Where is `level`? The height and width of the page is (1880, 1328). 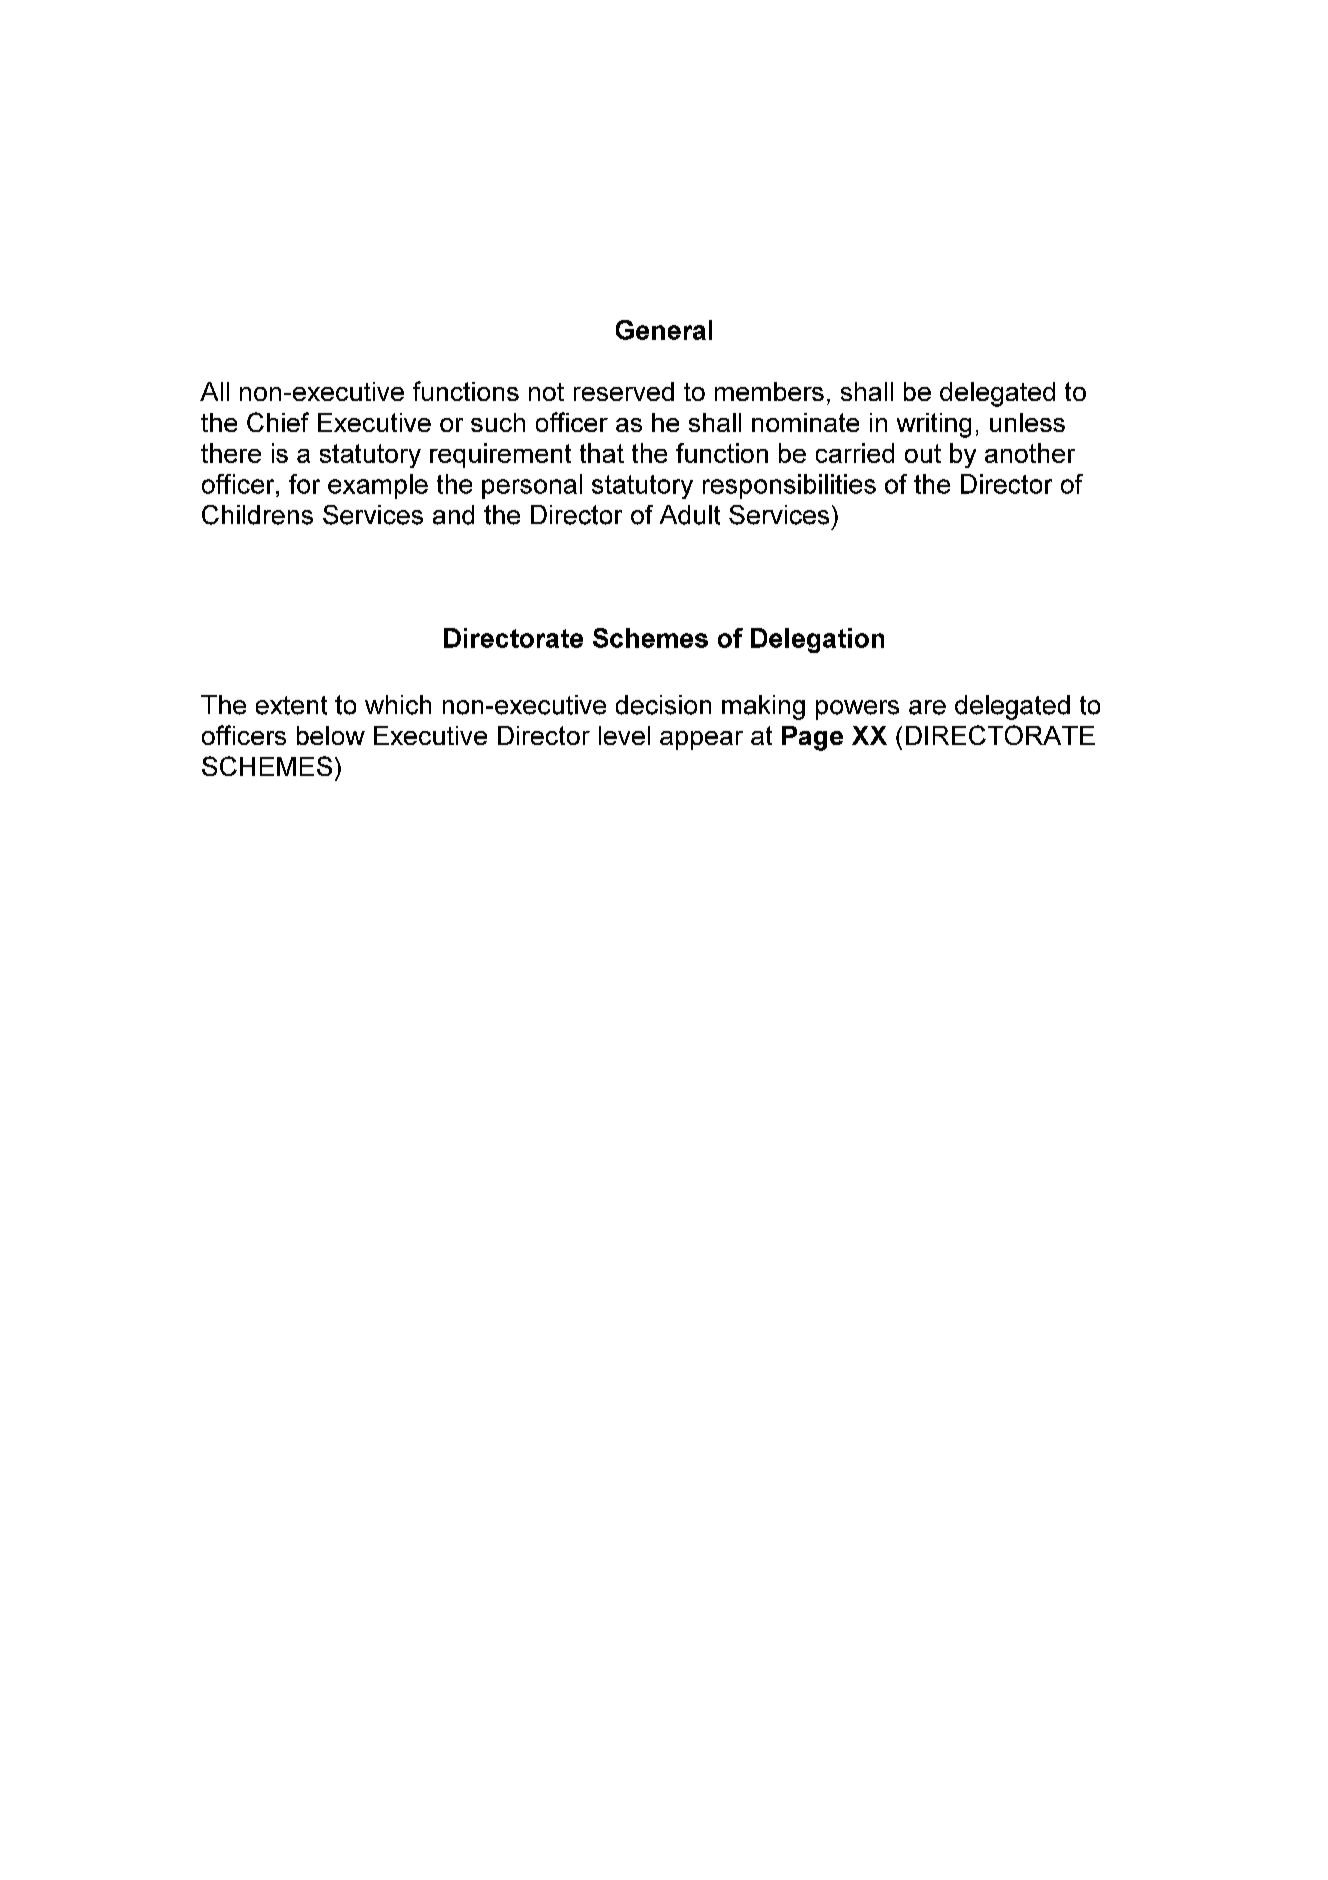 level is located at coordinates (624, 735).
